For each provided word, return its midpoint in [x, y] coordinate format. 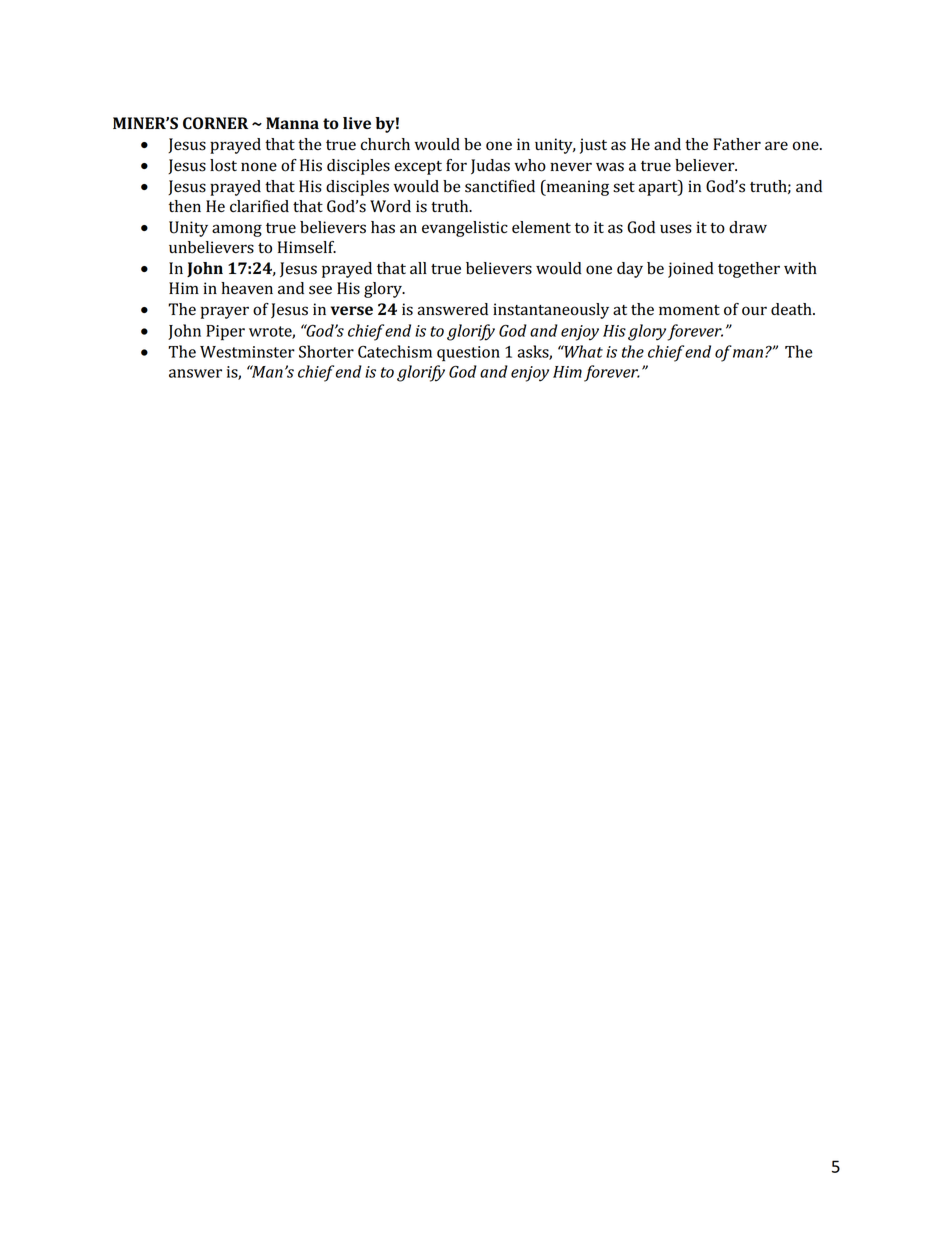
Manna [292, 123]
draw [748, 227]
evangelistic [465, 229]
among [237, 230]
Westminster [247, 352]
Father [737, 144]
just [593, 146]
